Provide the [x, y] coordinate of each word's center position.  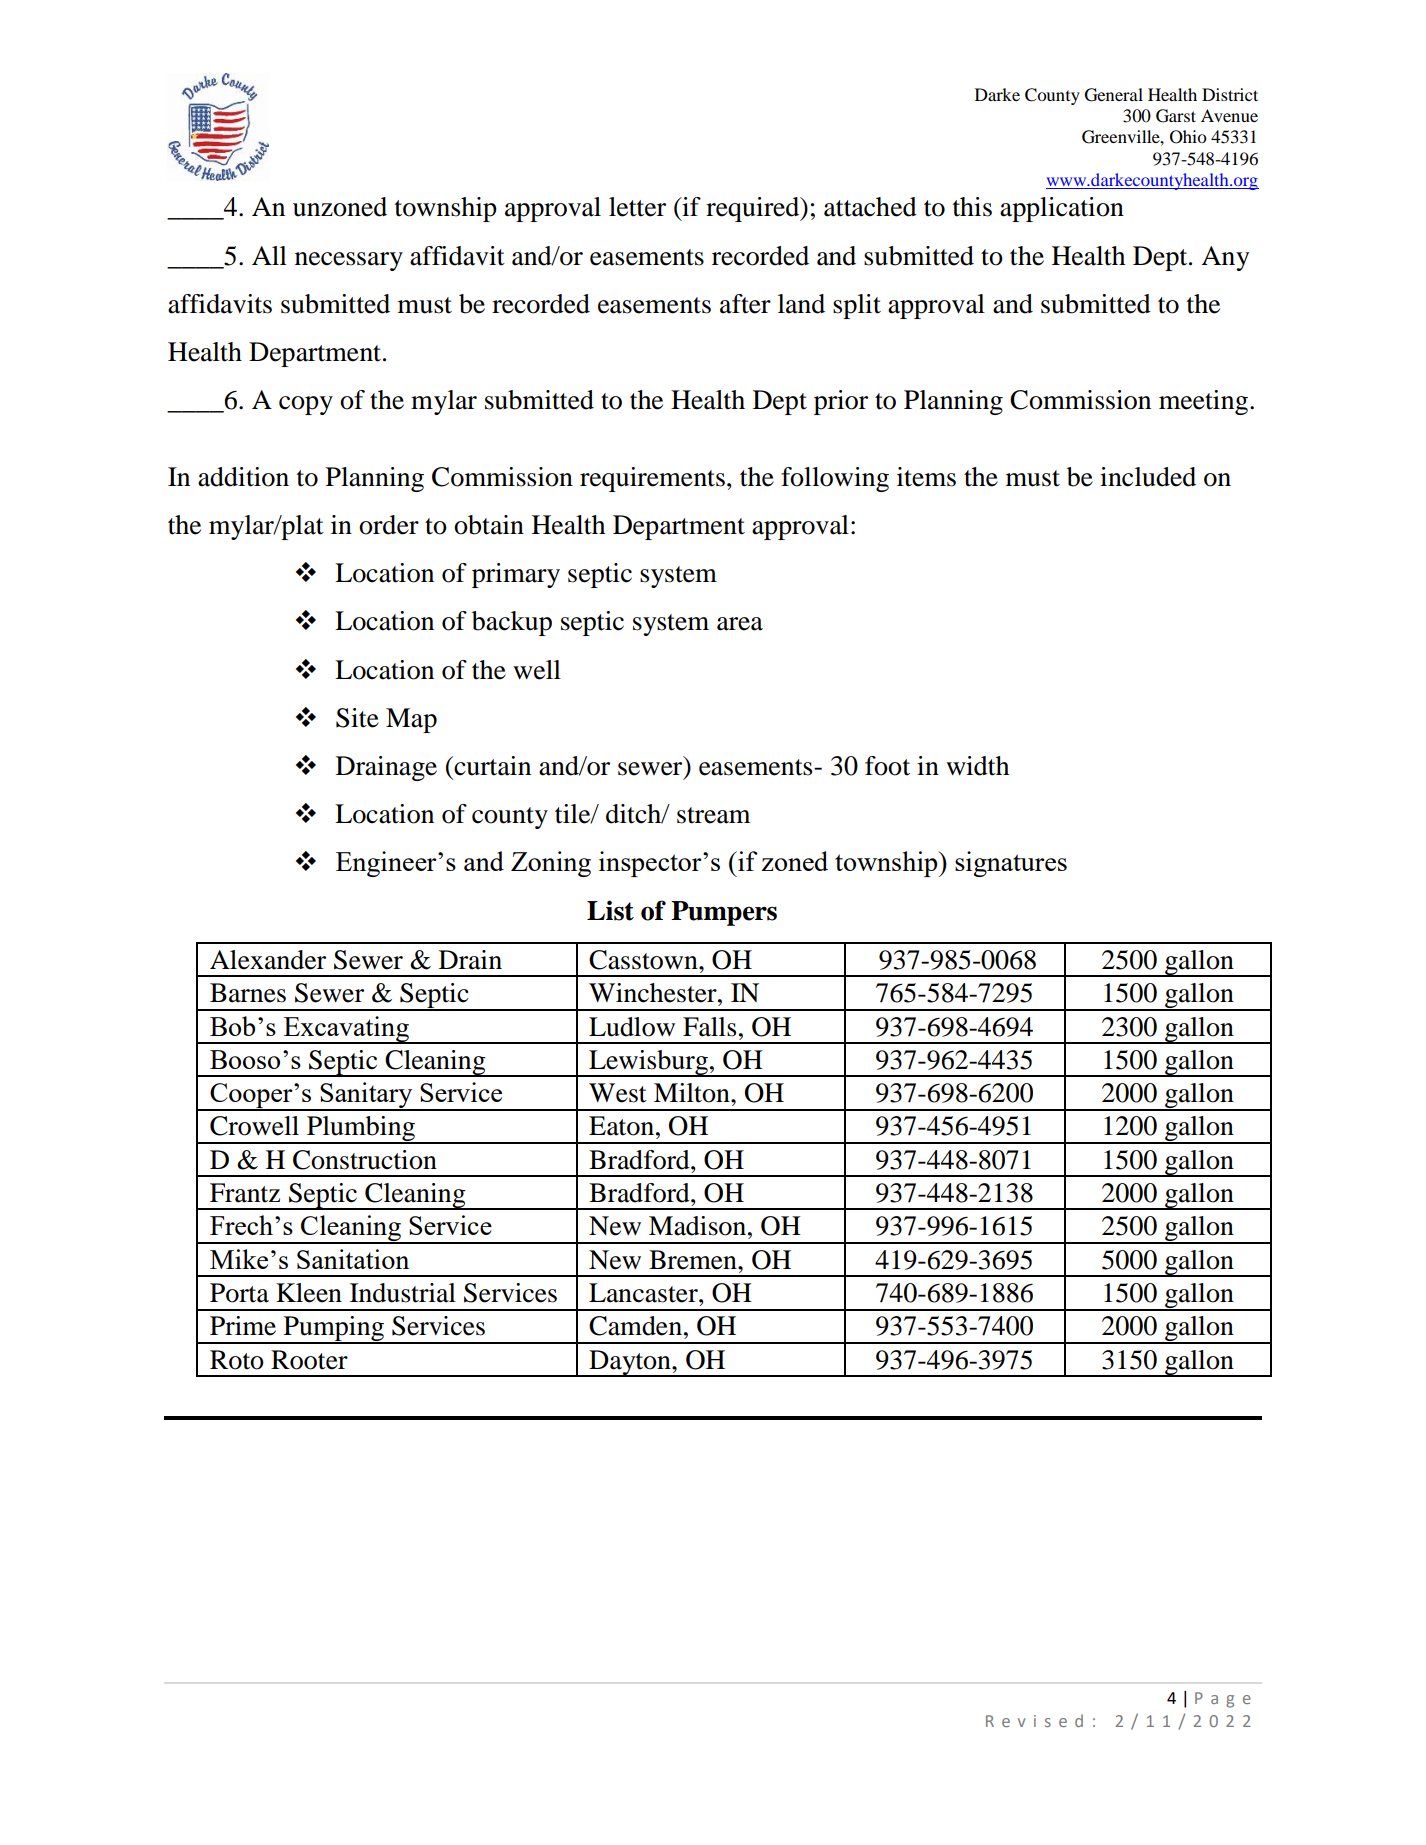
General [1114, 95]
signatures [1011, 864]
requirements [652, 479]
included [1148, 477]
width [977, 766]
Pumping [334, 1330]
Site [357, 718]
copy [306, 405]
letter [637, 207]
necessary [349, 261]
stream [713, 815]
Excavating [346, 1030]
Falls [709, 1027]
